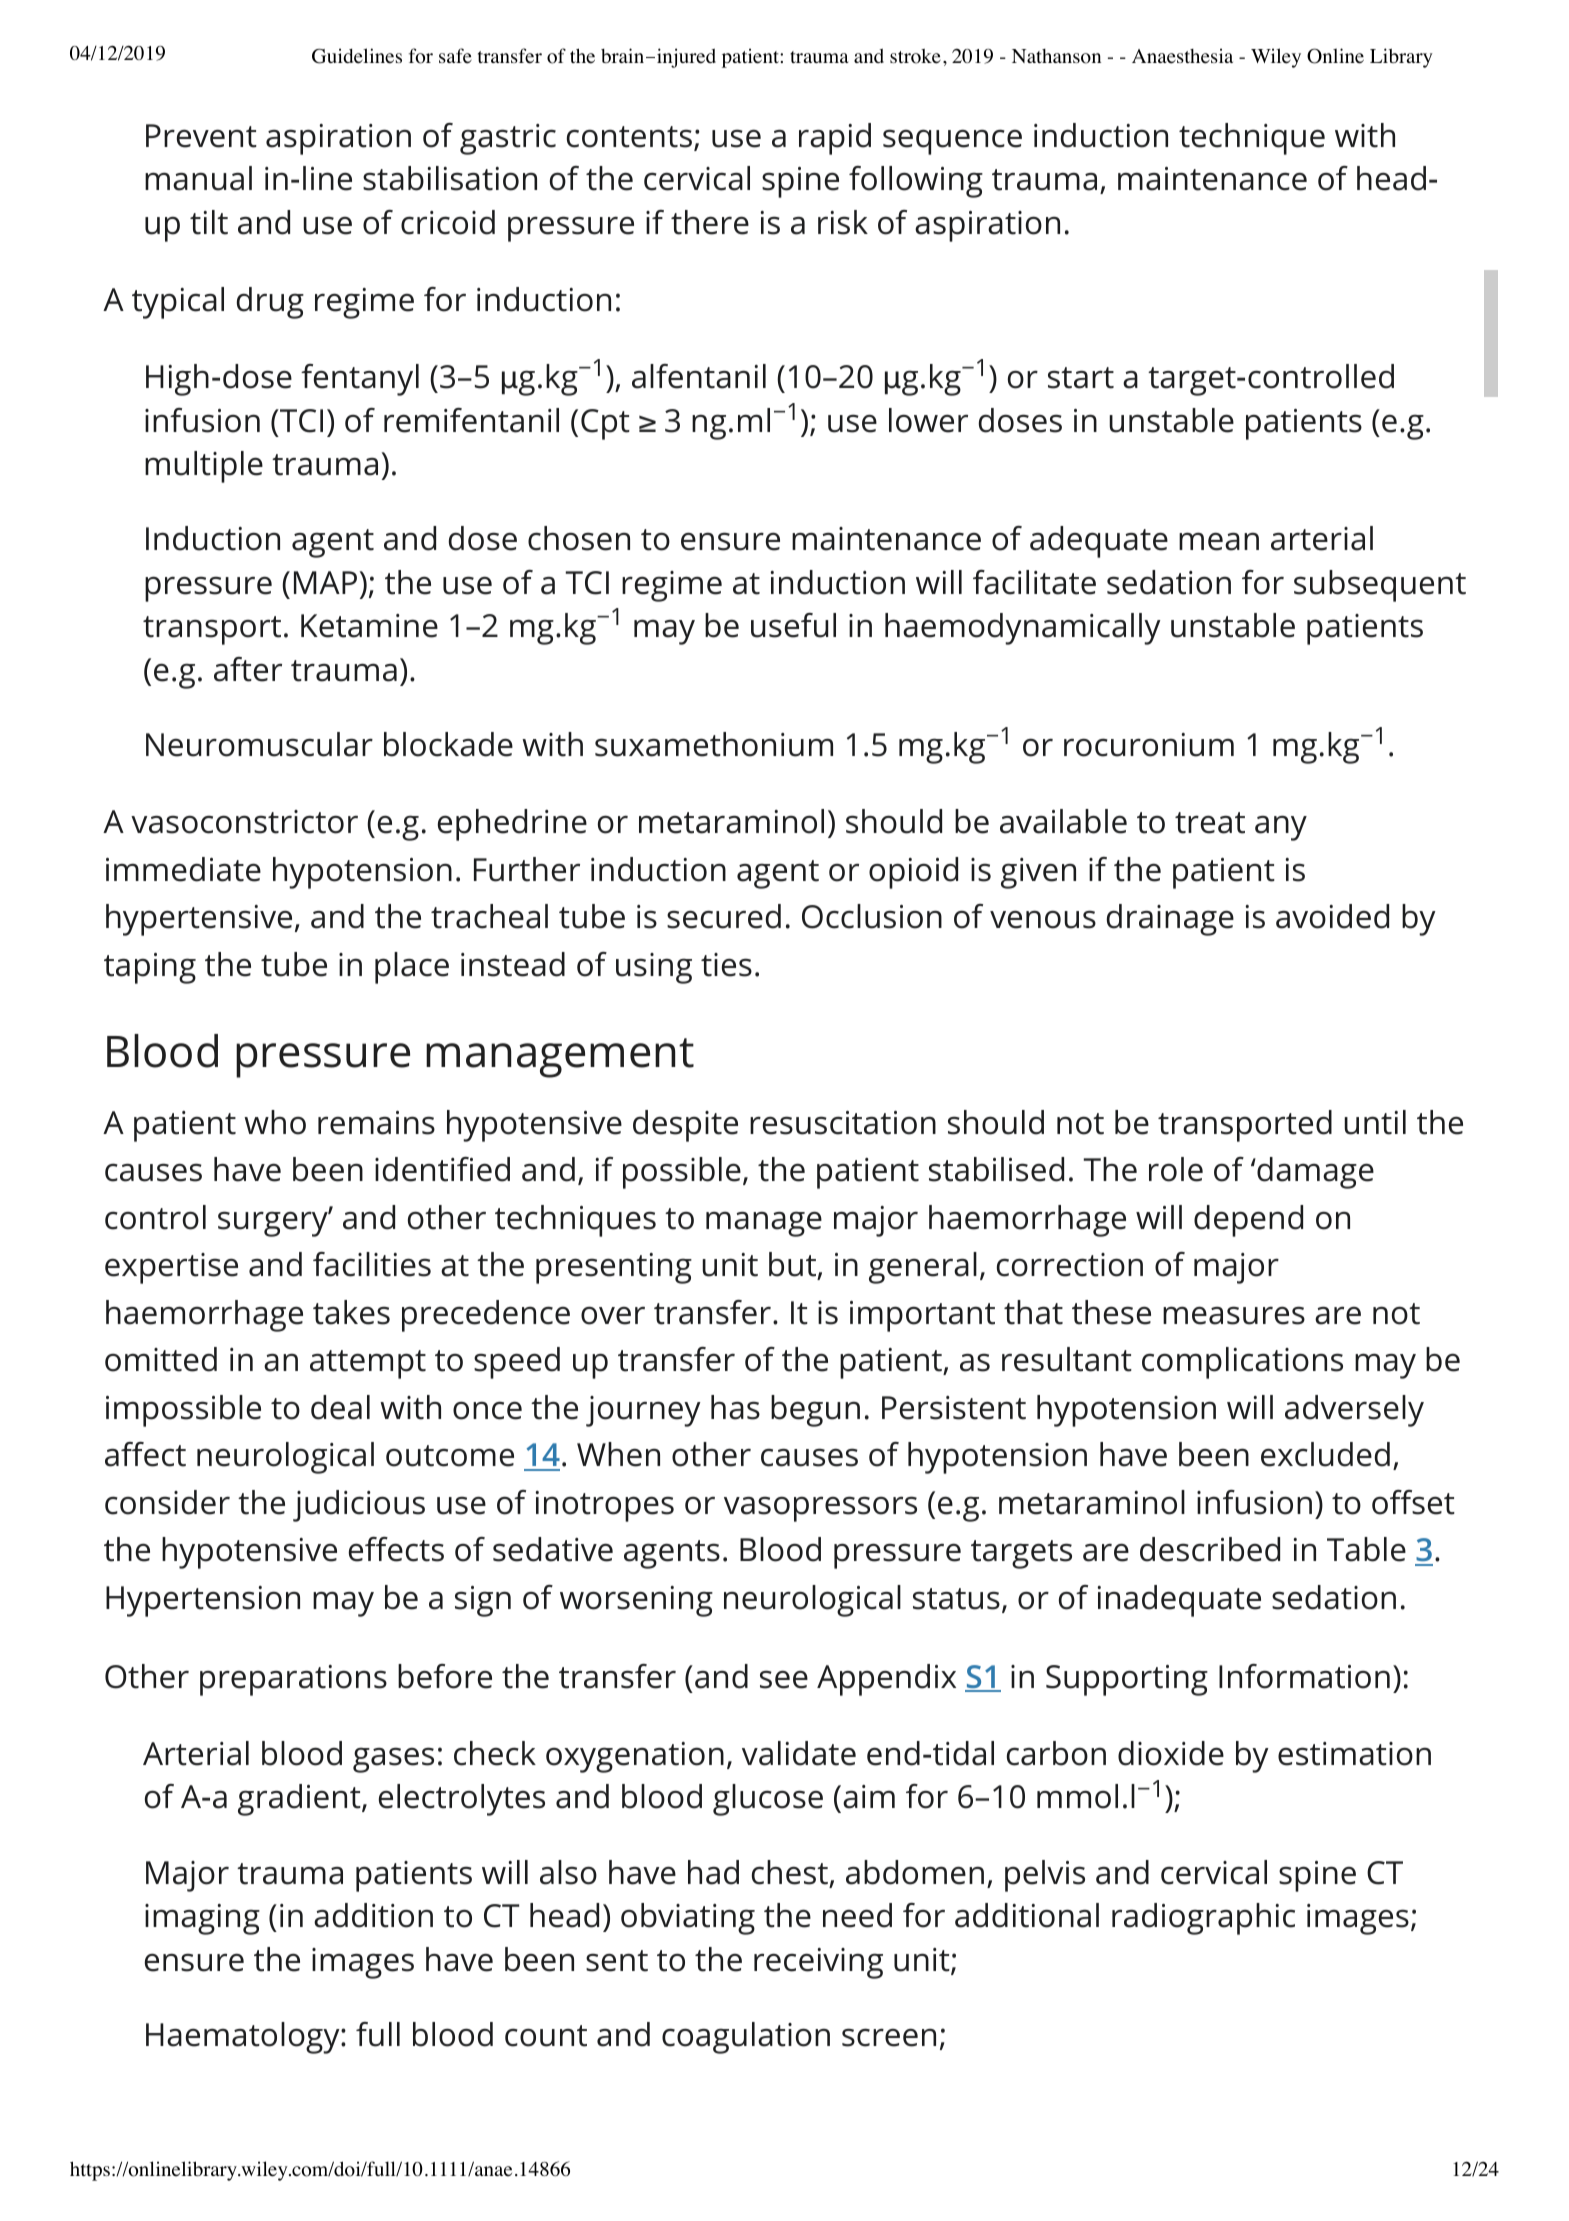 This page has height=2221, width=1569. What do you see at coordinates (952, 142) in the page?
I see `sequence` at bounding box center [952, 142].
